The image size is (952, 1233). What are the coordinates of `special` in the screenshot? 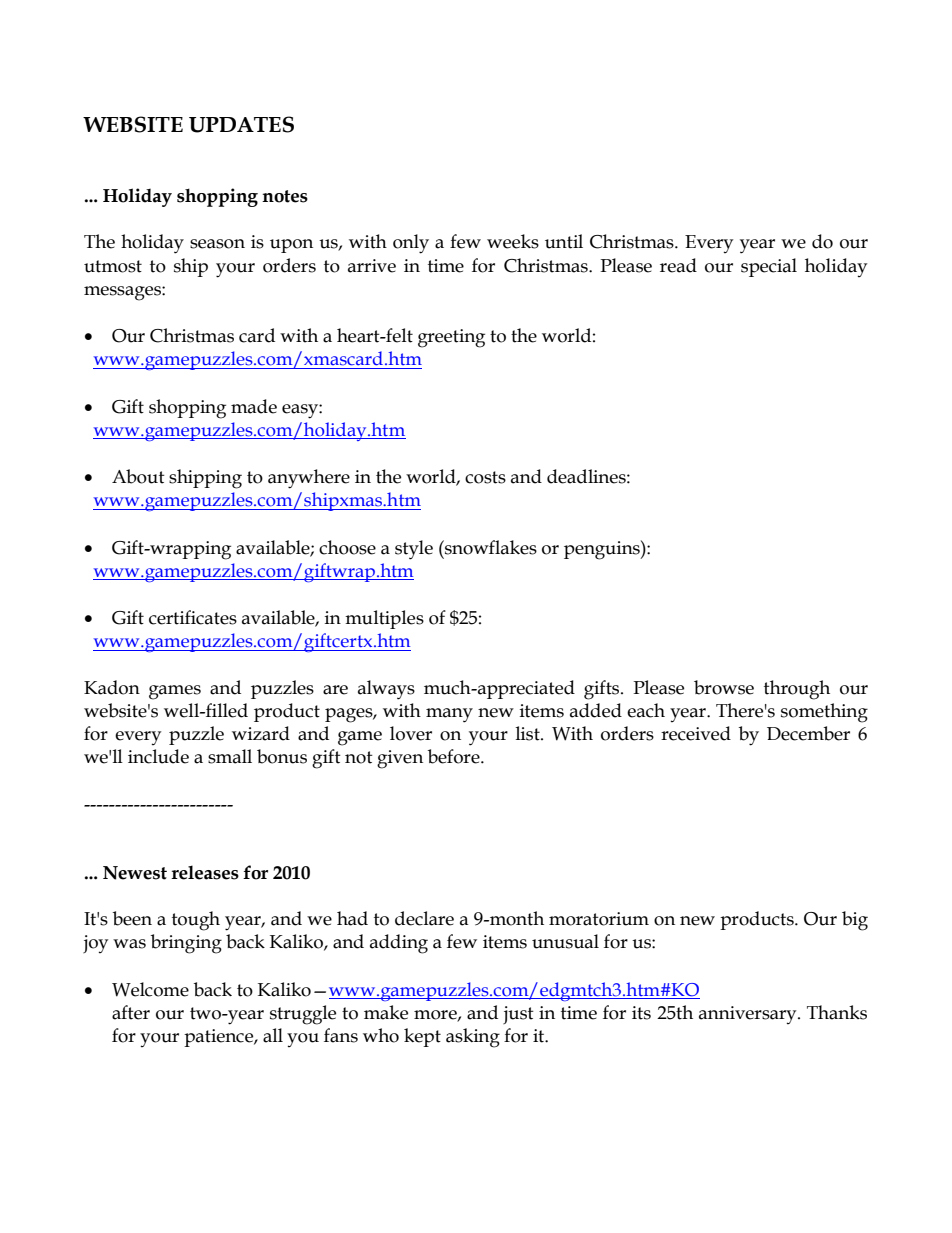 It's located at (769, 267).
